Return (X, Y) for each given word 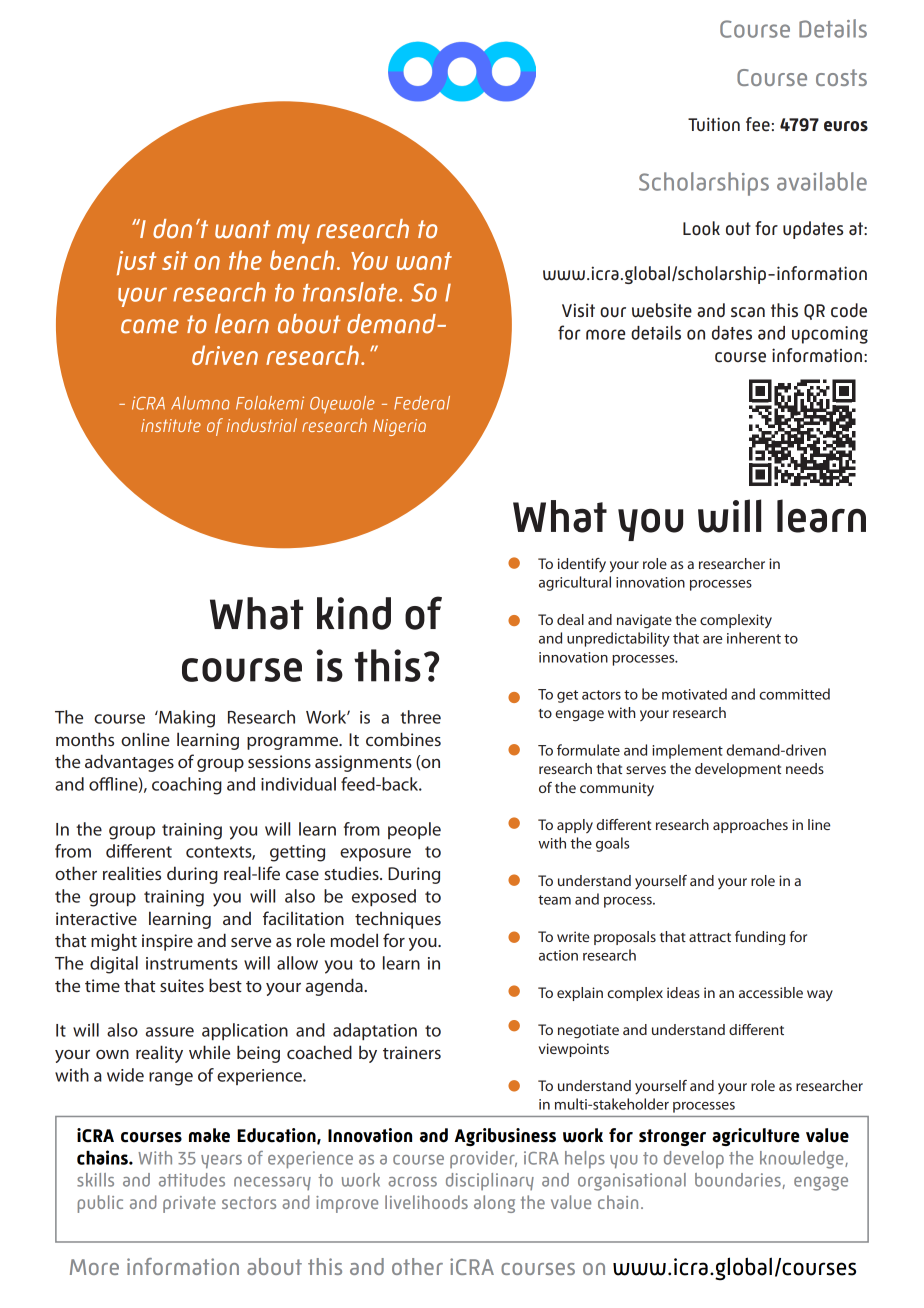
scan (748, 312)
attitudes (192, 1180)
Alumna (200, 403)
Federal (422, 403)
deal (570, 619)
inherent (754, 638)
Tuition (714, 124)
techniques (398, 920)
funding (760, 938)
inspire (167, 942)
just (136, 263)
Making (186, 719)
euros (846, 126)
